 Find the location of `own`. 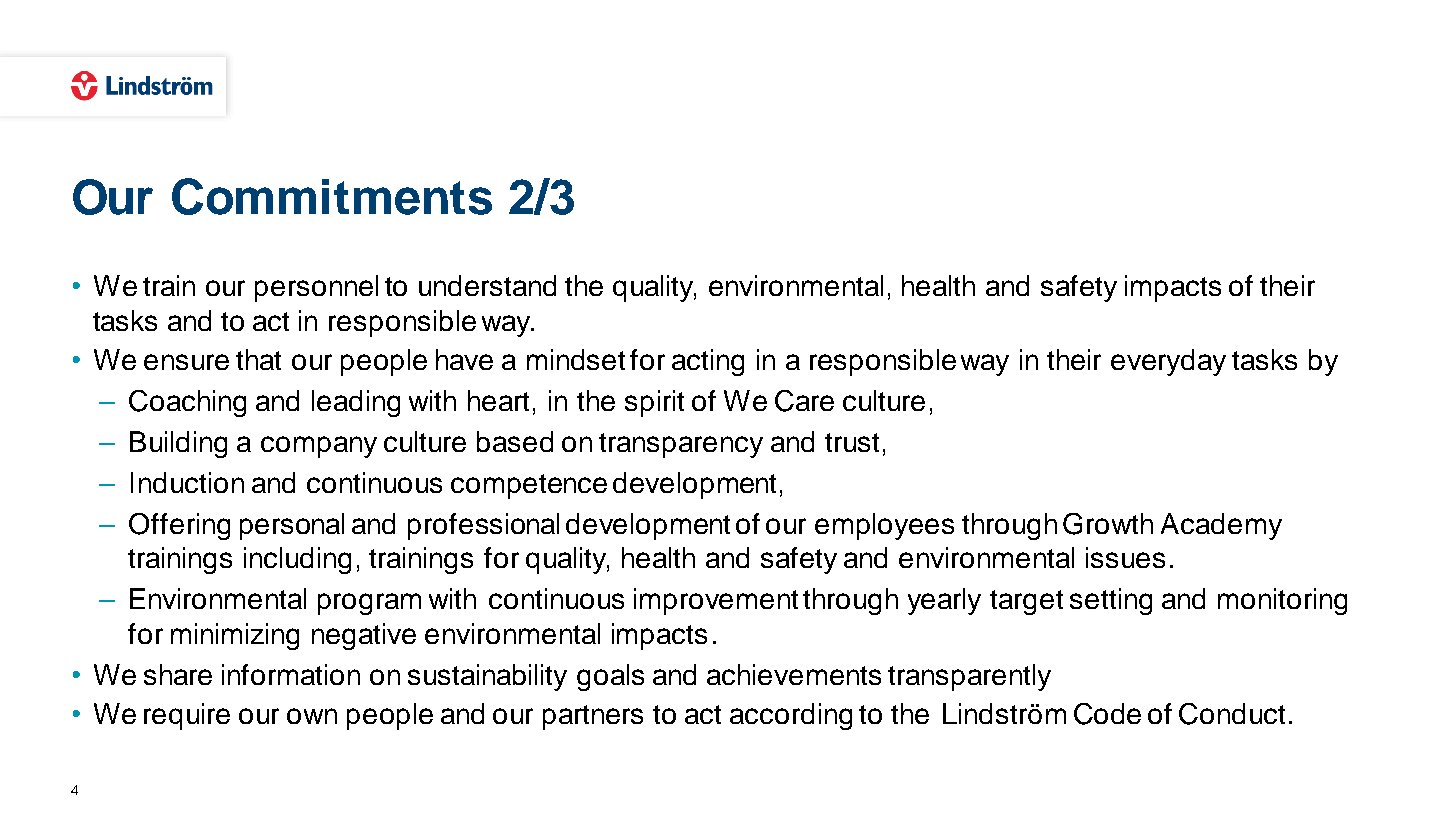

own is located at coordinates (312, 716).
